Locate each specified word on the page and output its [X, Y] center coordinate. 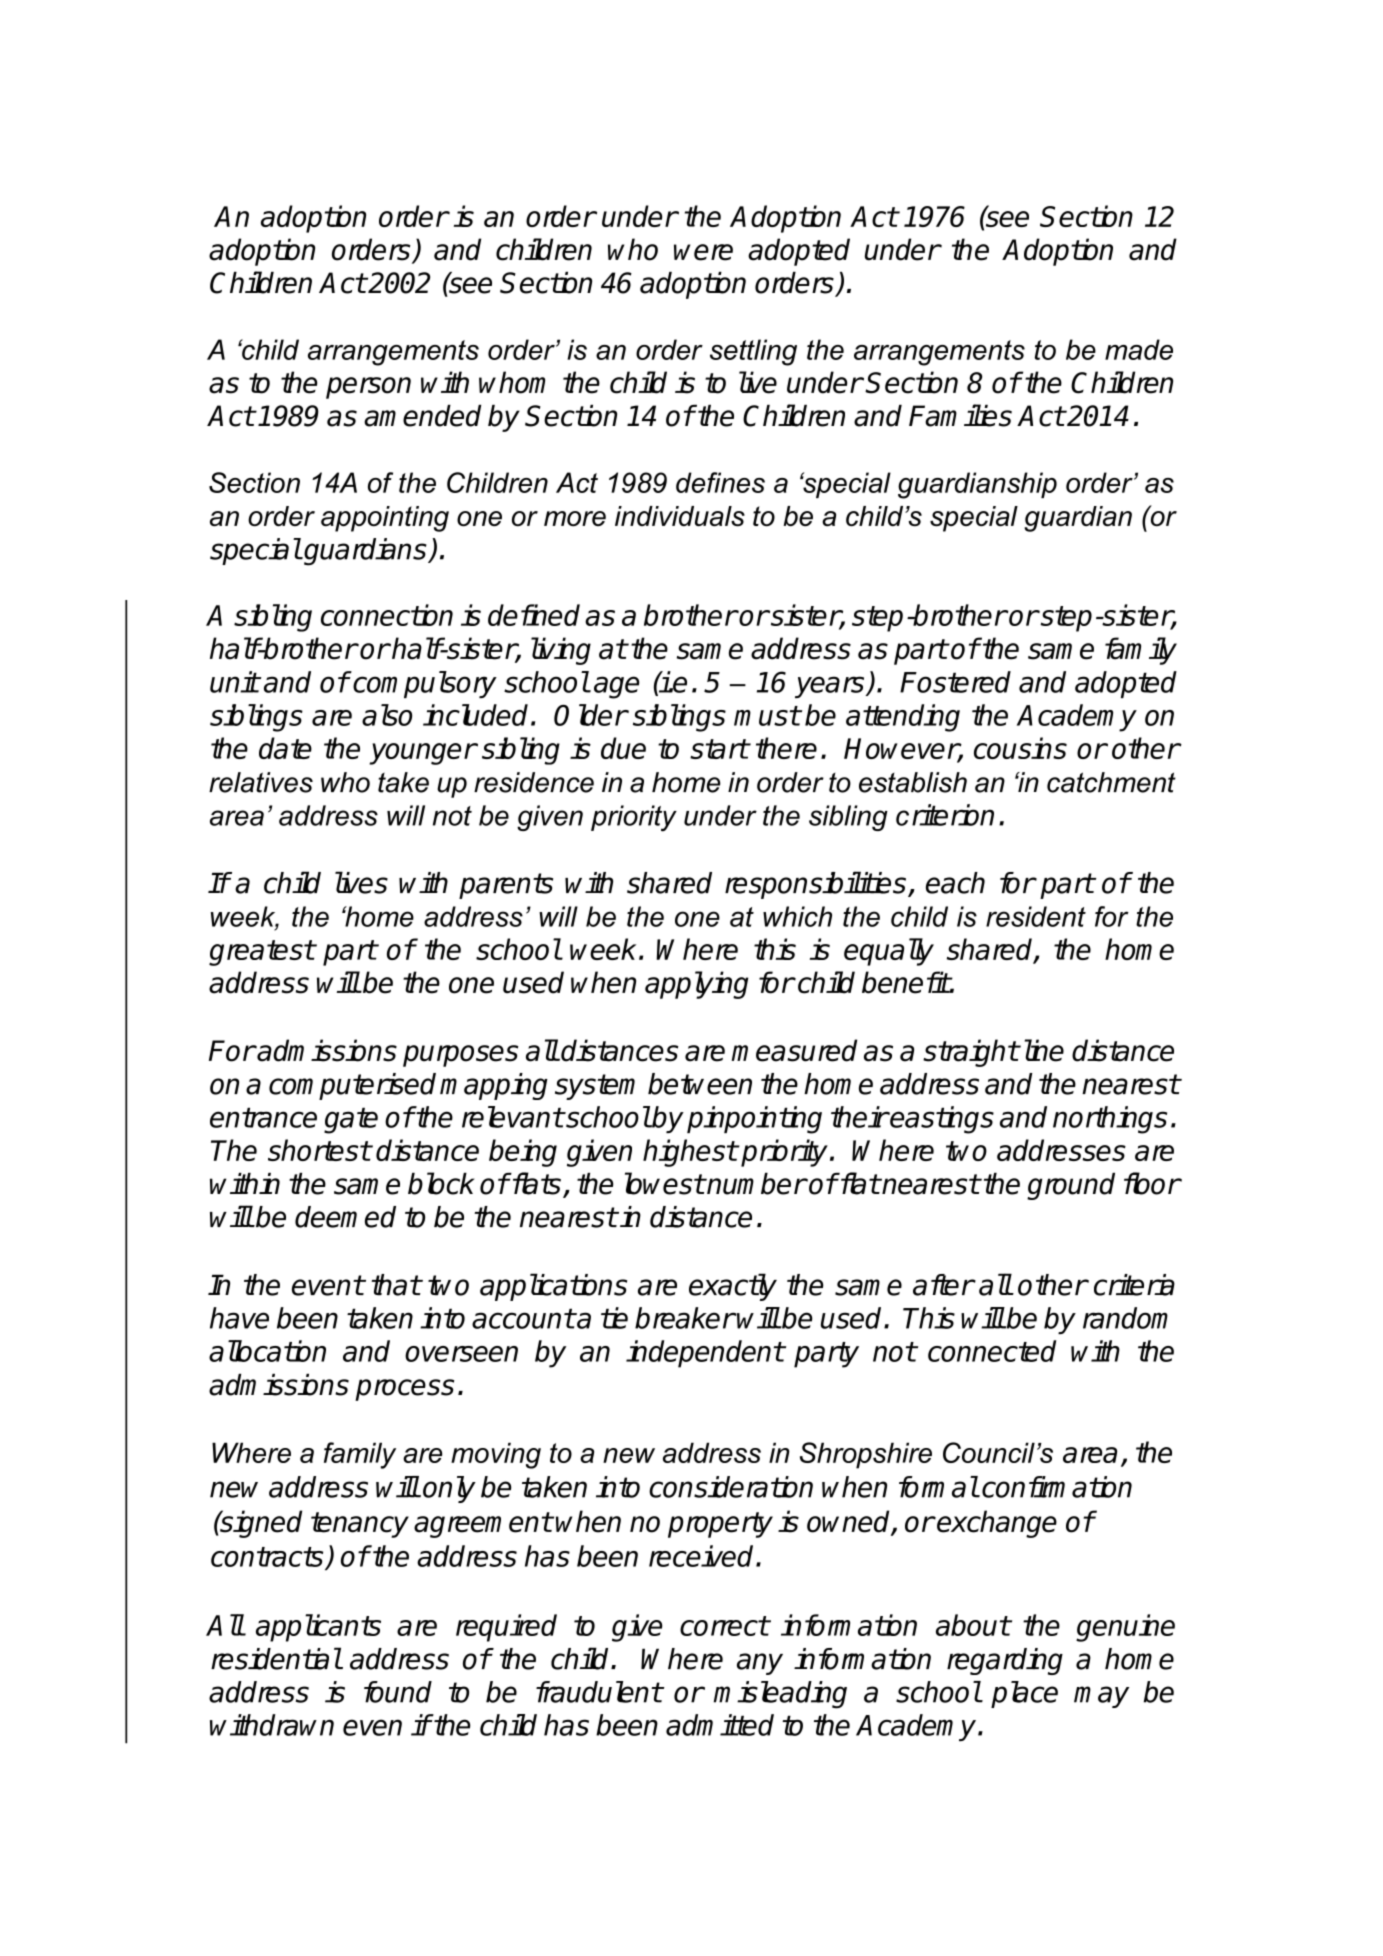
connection [387, 615]
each [955, 883]
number [755, 1184]
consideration [731, 1487]
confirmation [1057, 1487]
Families [960, 415]
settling [753, 352]
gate [351, 1120]
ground [1071, 1186]
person [368, 388]
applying [696, 985]
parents [506, 886]
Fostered [955, 682]
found [398, 1692]
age [616, 687]
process [404, 1390]
